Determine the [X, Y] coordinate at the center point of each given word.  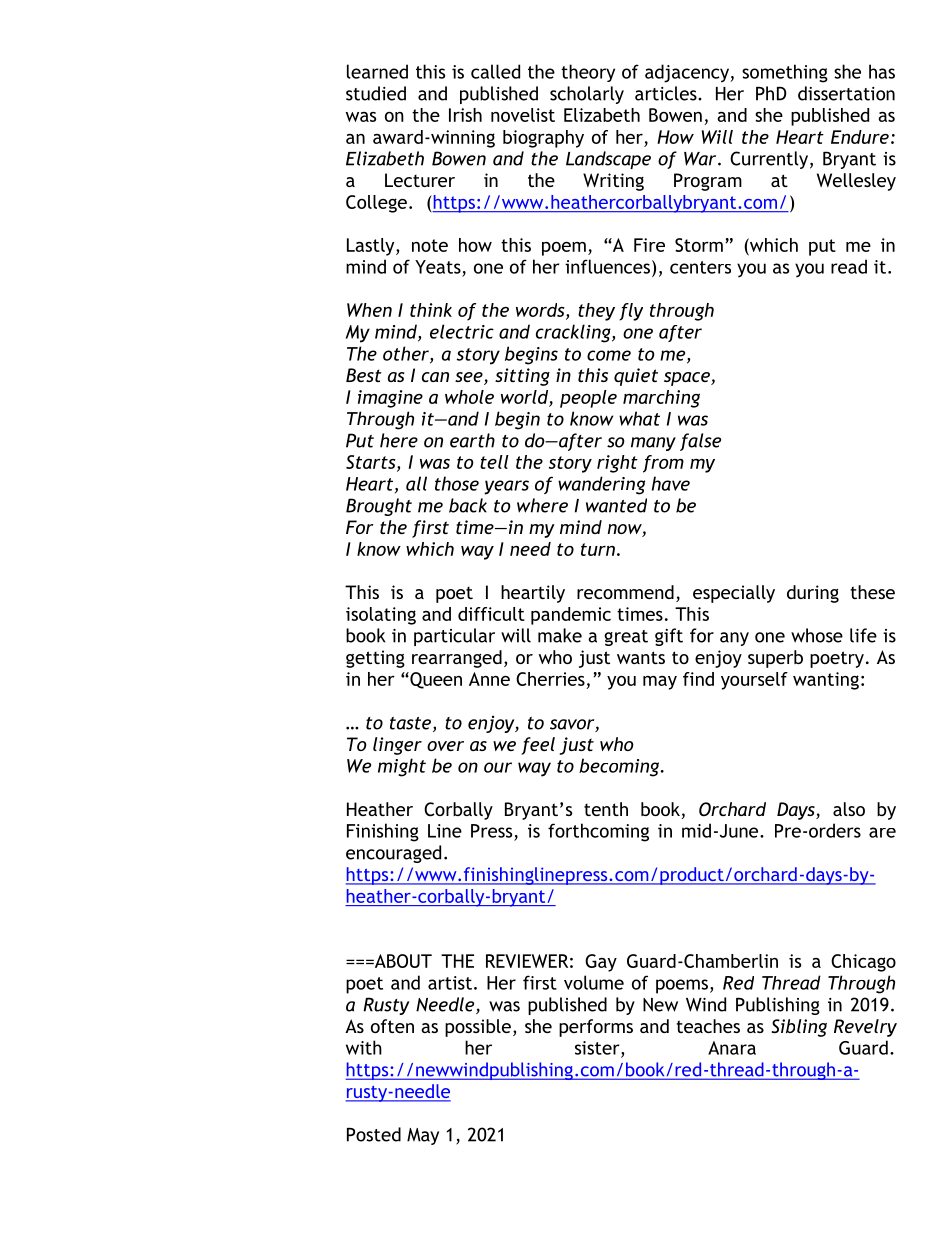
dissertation [846, 93]
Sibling [799, 1028]
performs [596, 1028]
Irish [465, 115]
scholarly [587, 95]
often [392, 1026]
